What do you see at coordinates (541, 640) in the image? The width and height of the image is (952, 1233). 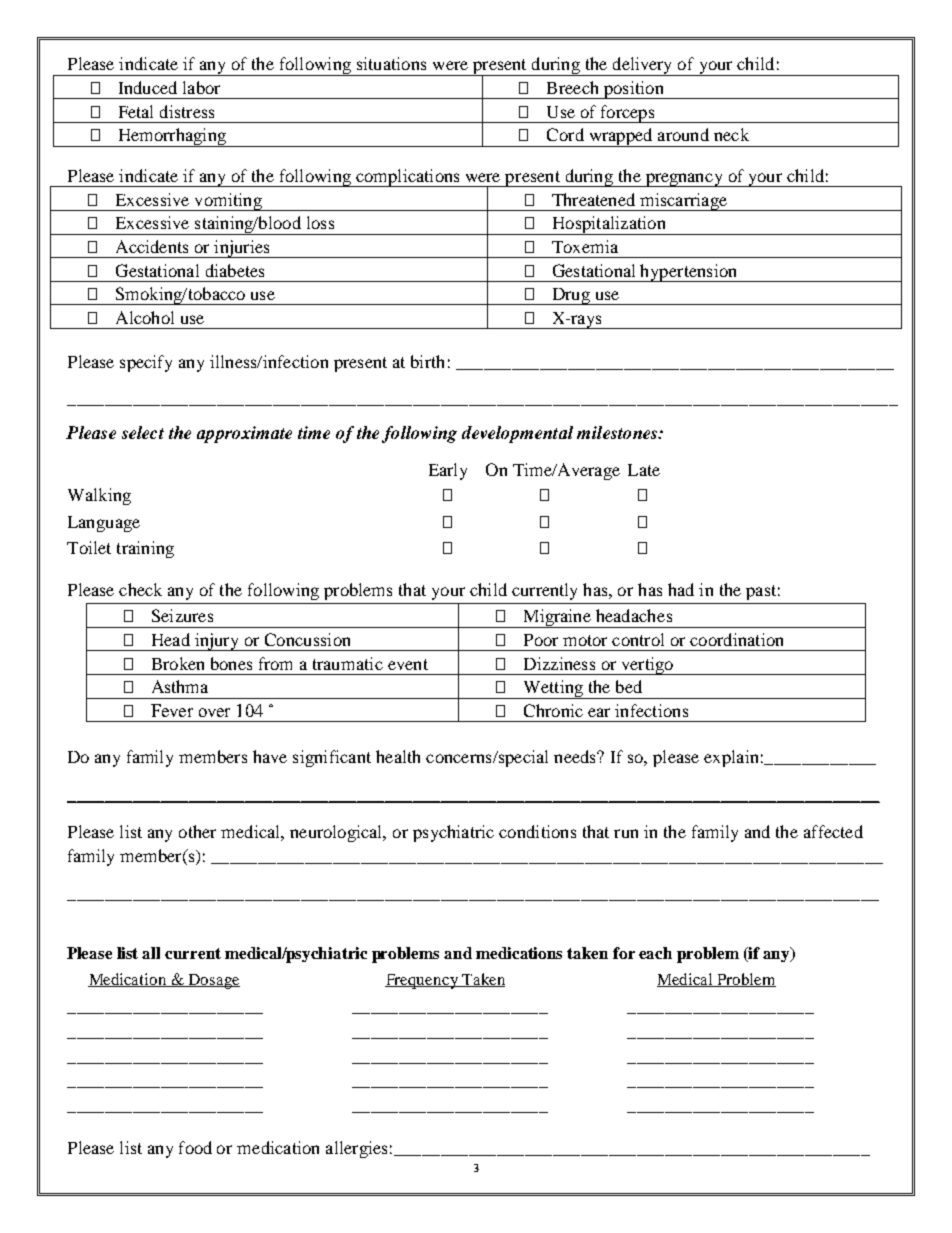 I see `Poor` at bounding box center [541, 640].
